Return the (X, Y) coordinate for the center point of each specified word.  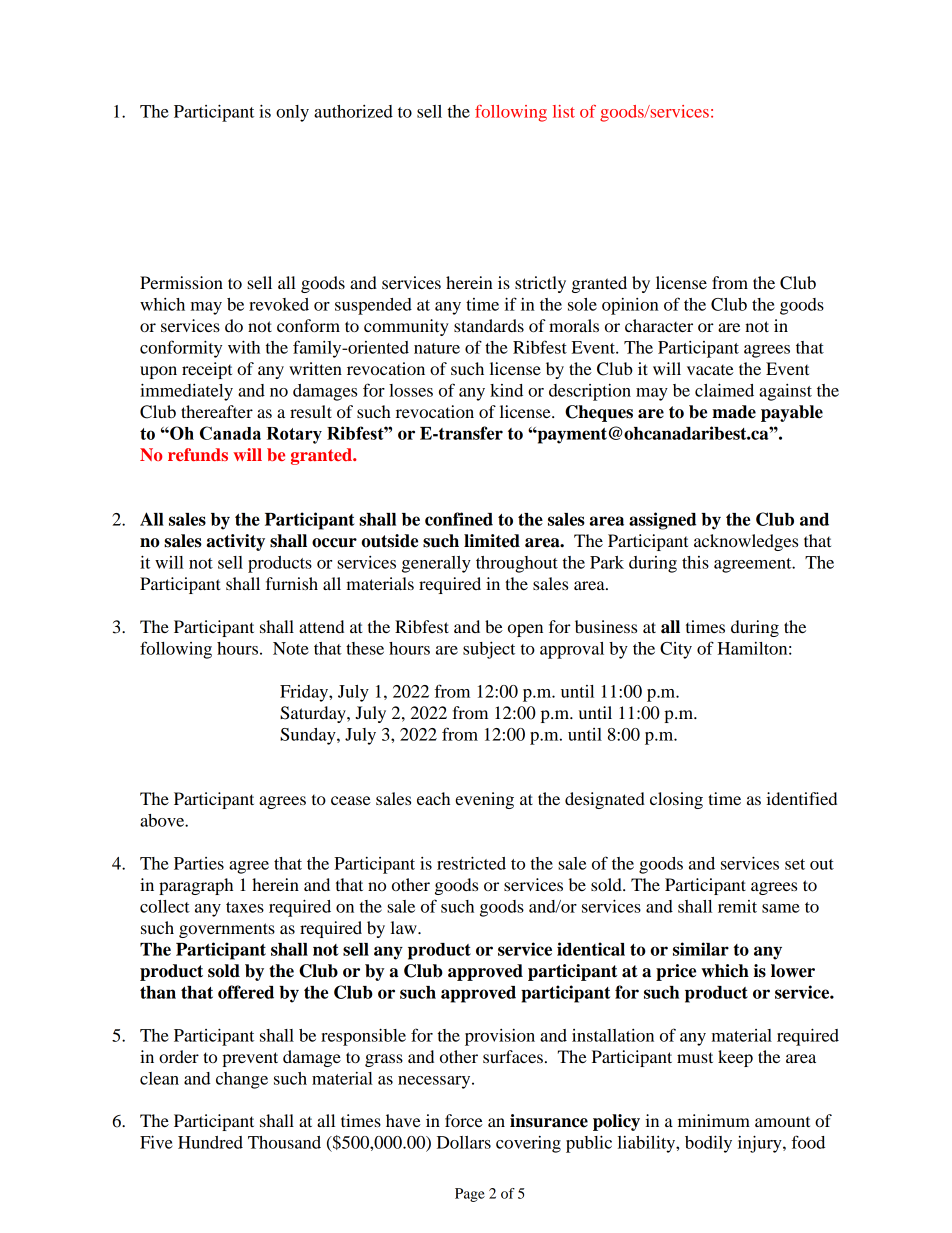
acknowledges (746, 542)
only (292, 113)
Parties (199, 863)
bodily (708, 1144)
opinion (630, 306)
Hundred (210, 1142)
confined (459, 519)
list (564, 111)
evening (484, 800)
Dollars (464, 1142)
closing (676, 800)
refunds (198, 454)
